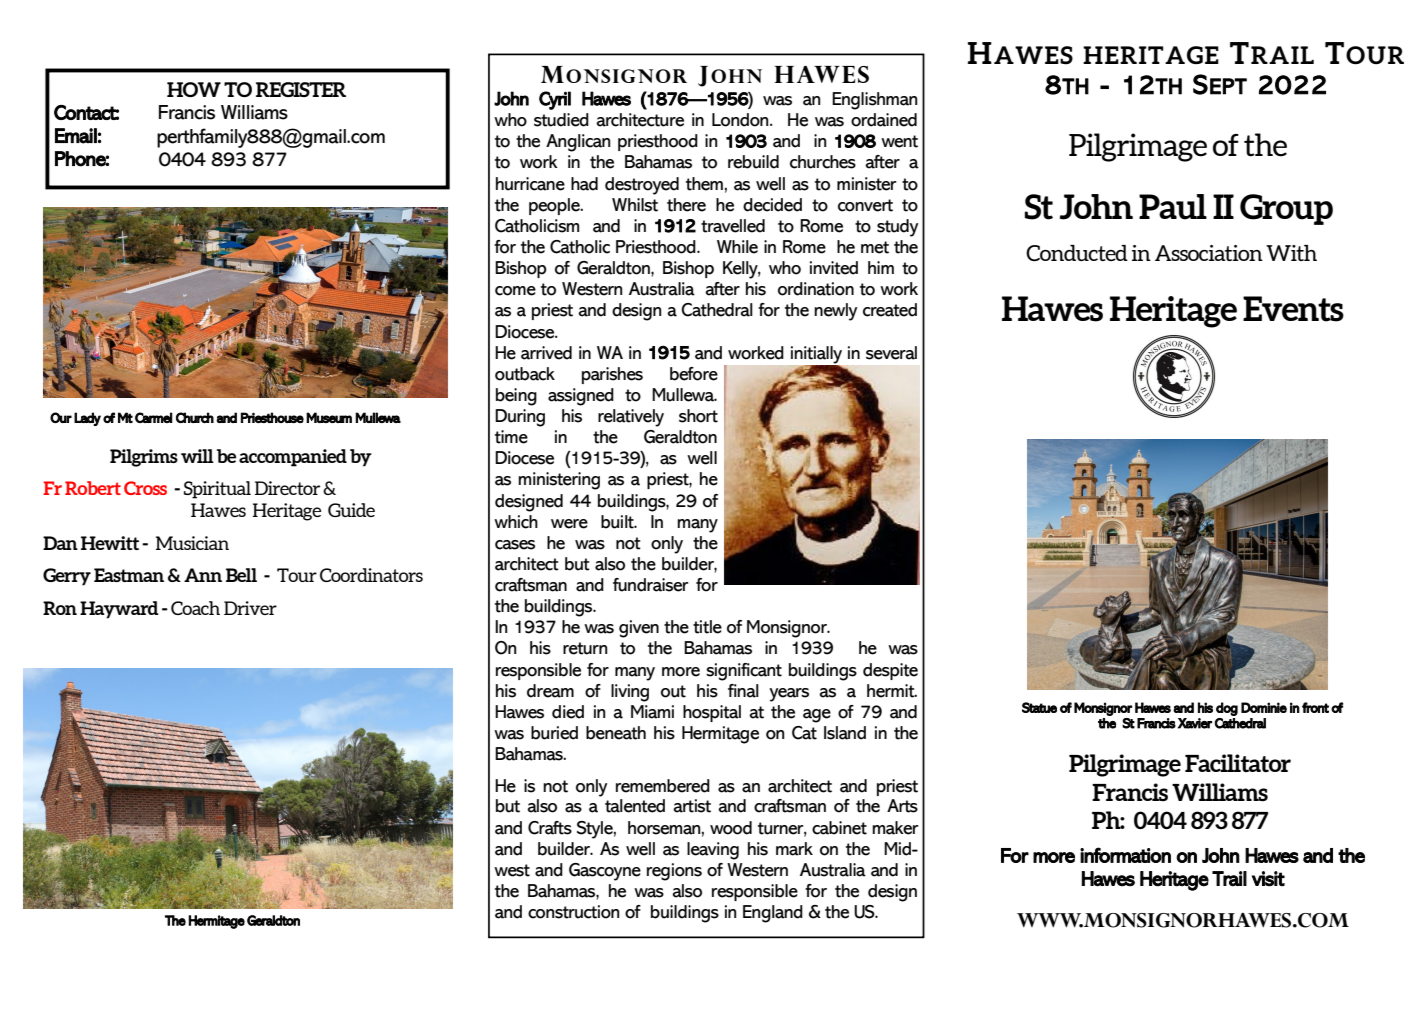 This screenshot has height=1009, width=1427. Describe the element at coordinates (194, 89) in the screenshot. I see `HOW` at that location.
